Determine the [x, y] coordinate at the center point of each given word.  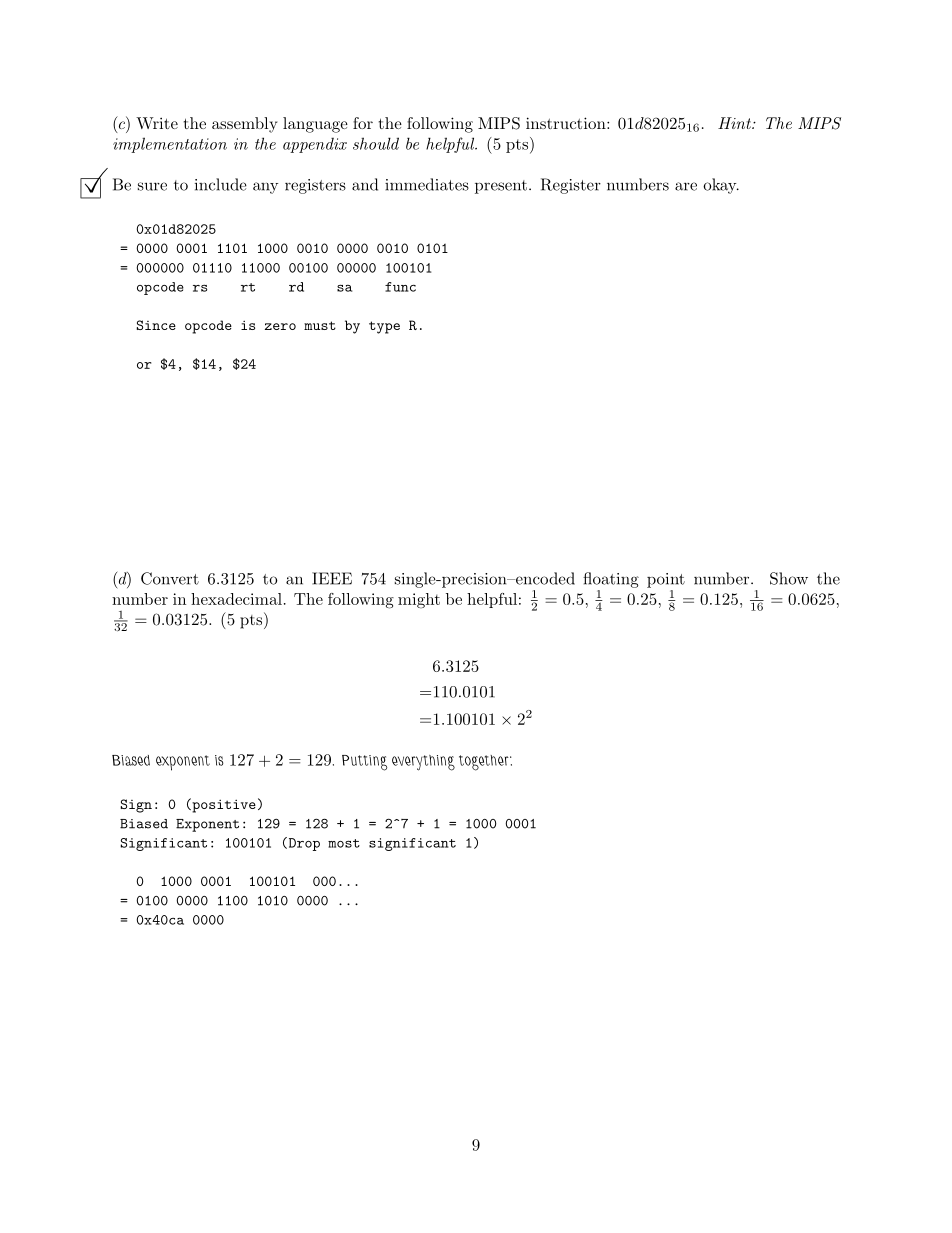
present [501, 187]
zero [280, 326]
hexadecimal [236, 599]
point [666, 580]
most [344, 843]
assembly [244, 125]
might [419, 601]
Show [789, 578]
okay [721, 186]
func [400, 287]
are [686, 186]
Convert [170, 578]
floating [611, 580]
